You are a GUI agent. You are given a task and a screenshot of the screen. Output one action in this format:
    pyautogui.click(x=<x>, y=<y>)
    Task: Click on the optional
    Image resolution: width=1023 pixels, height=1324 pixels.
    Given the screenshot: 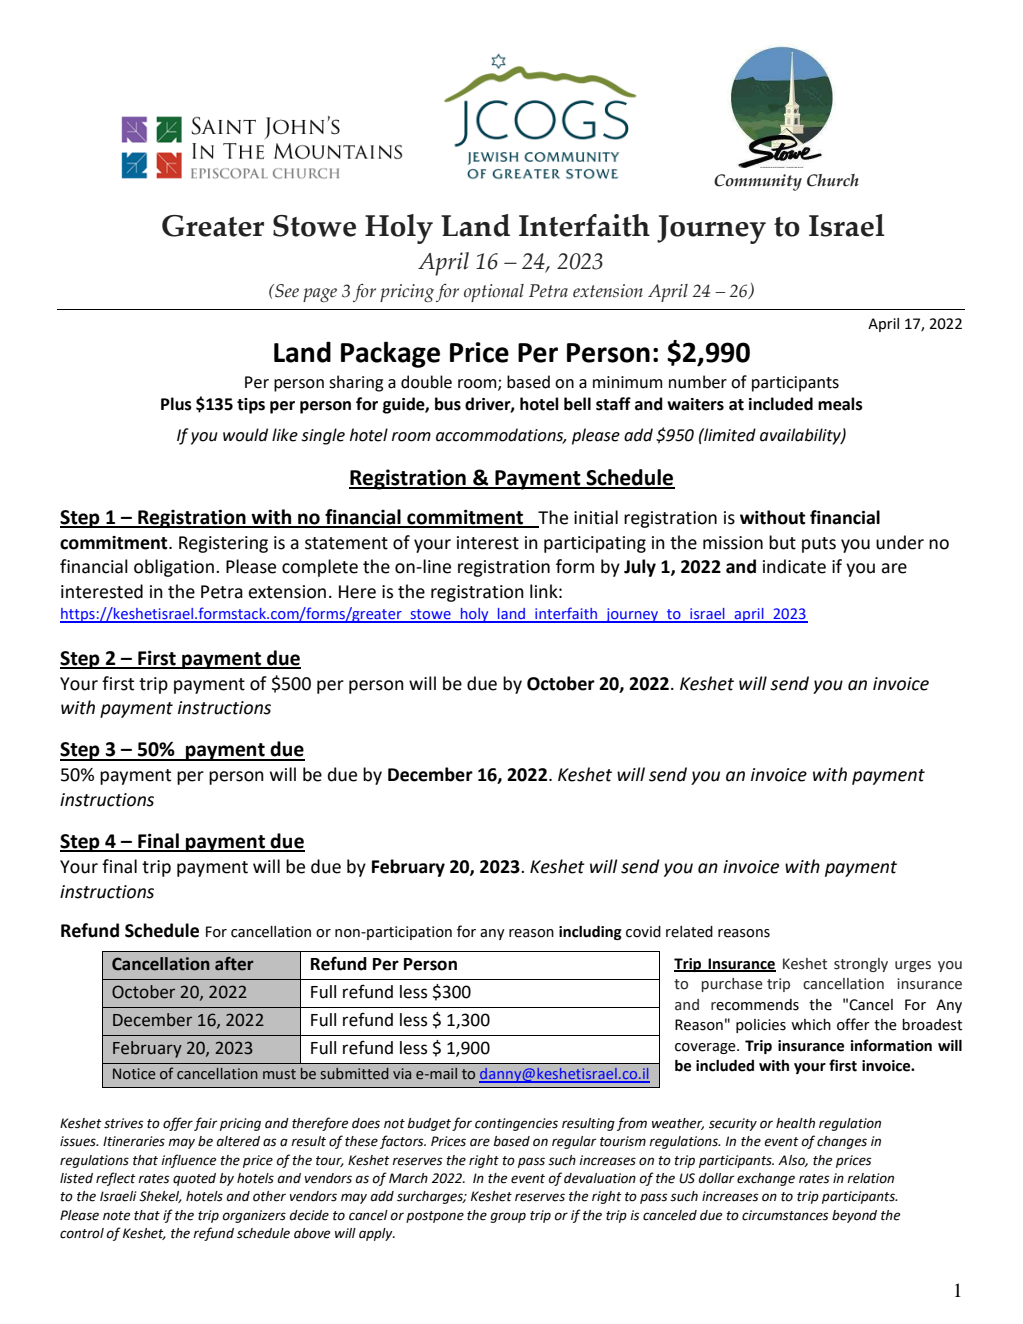 What is the action you would take?
    pyautogui.click(x=494, y=293)
